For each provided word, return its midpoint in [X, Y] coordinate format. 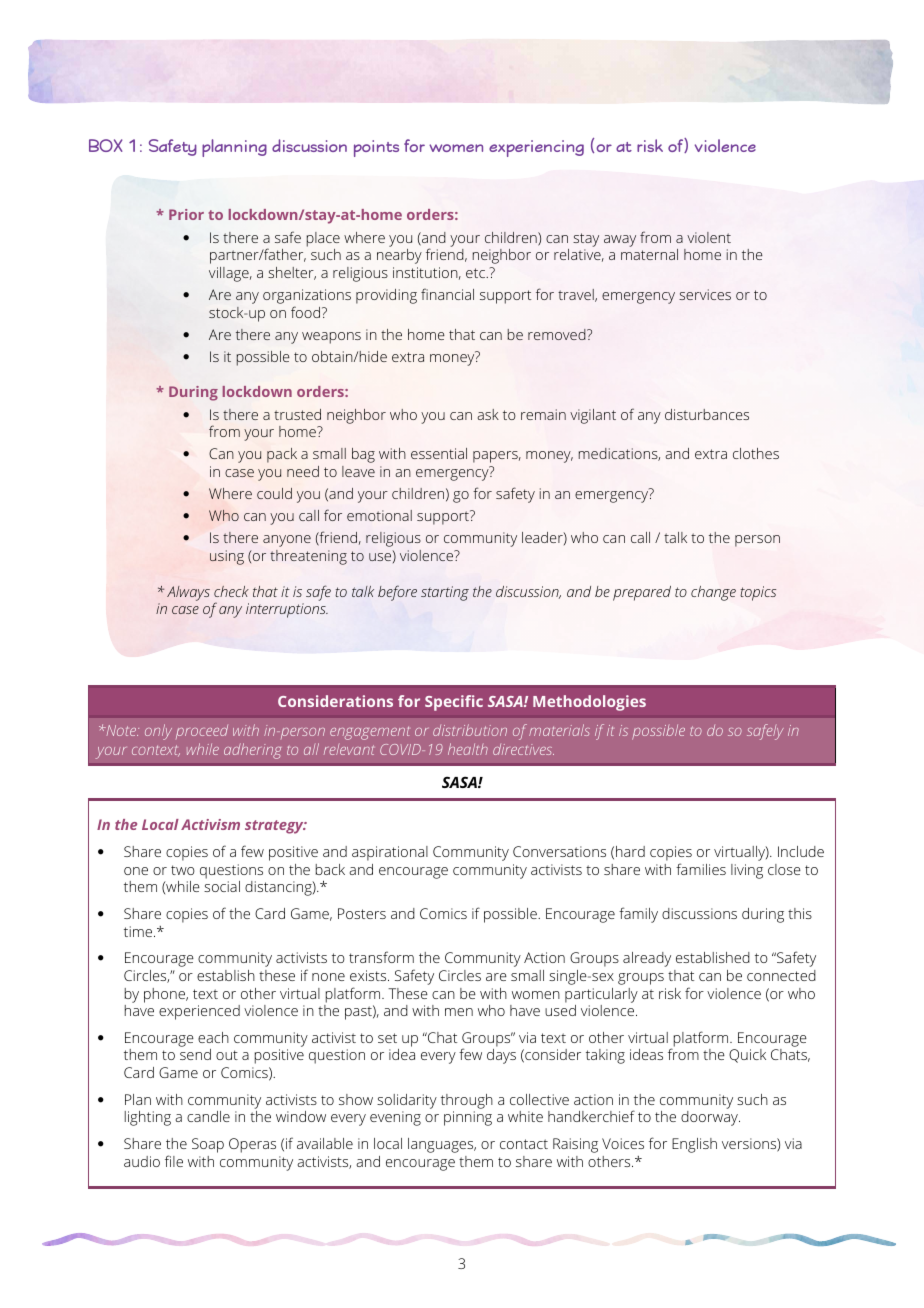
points [376, 148]
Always [188, 593]
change [713, 593]
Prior [186, 214]
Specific [454, 703]
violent [709, 237]
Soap [208, 1145]
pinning [468, 1118]
